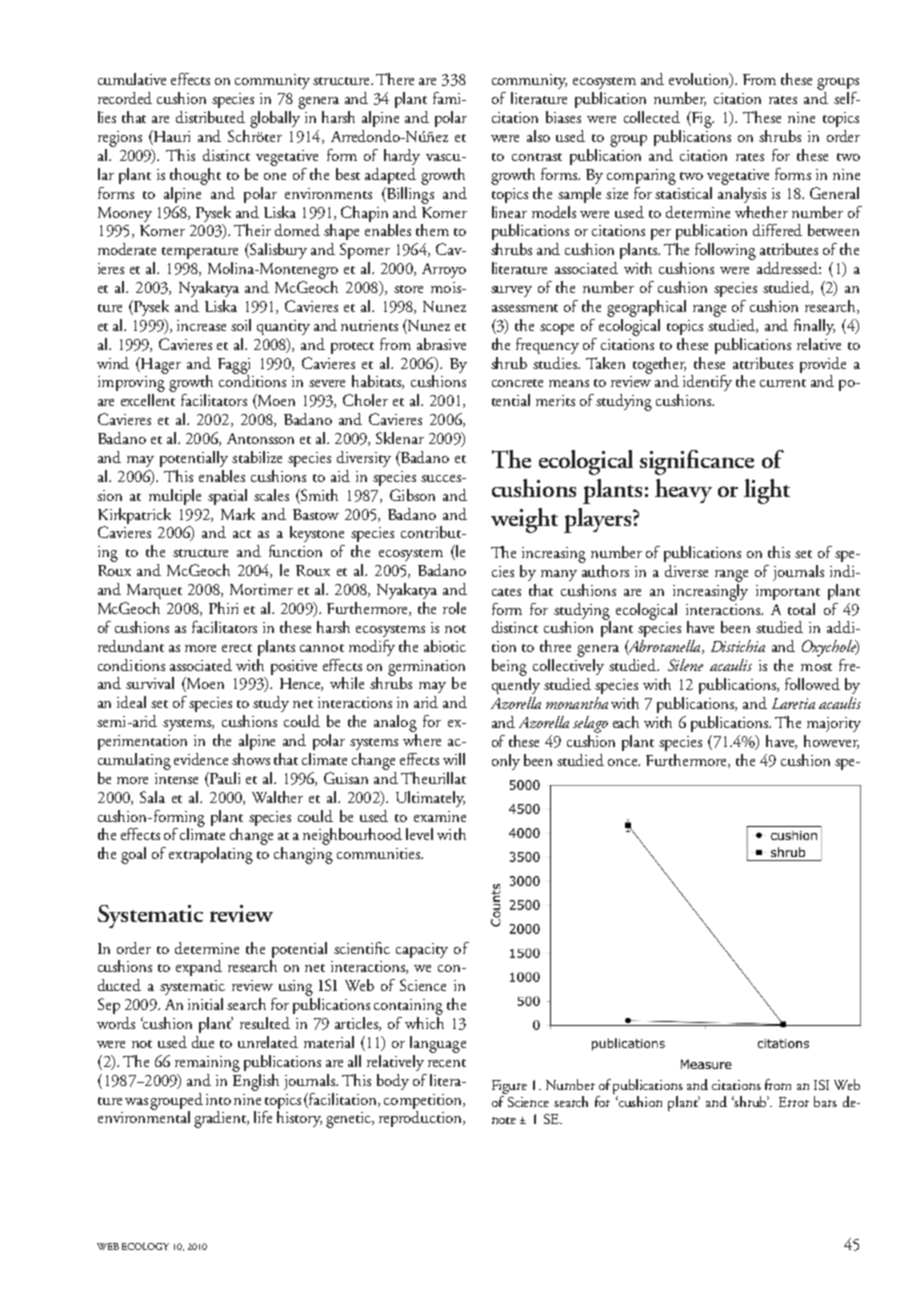  Describe the element at coordinates (199, 968) in the document. I see `expand` at that location.
